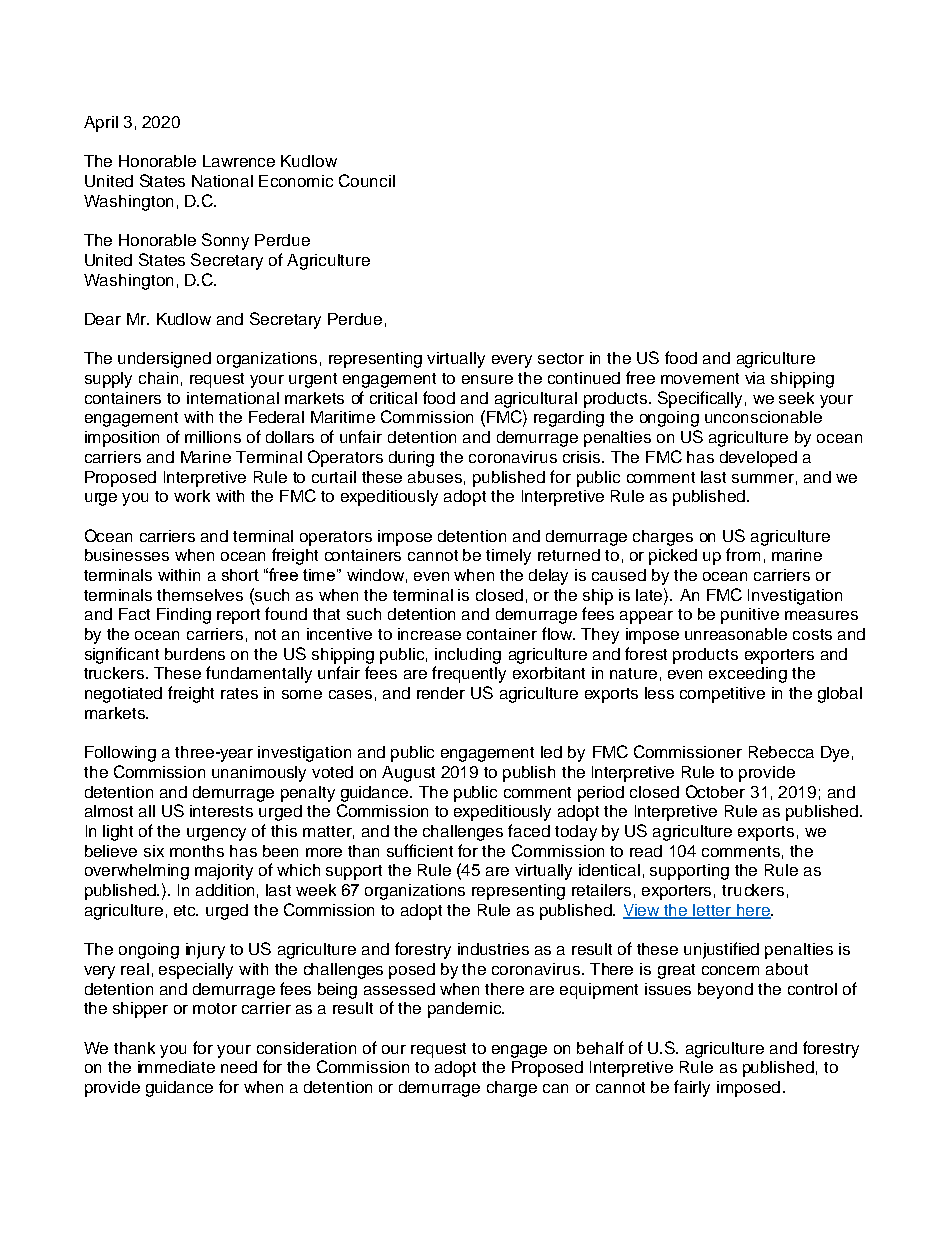 This page has height=1233, width=952. Describe the element at coordinates (487, 379) in the page. I see `ensure` at that location.
